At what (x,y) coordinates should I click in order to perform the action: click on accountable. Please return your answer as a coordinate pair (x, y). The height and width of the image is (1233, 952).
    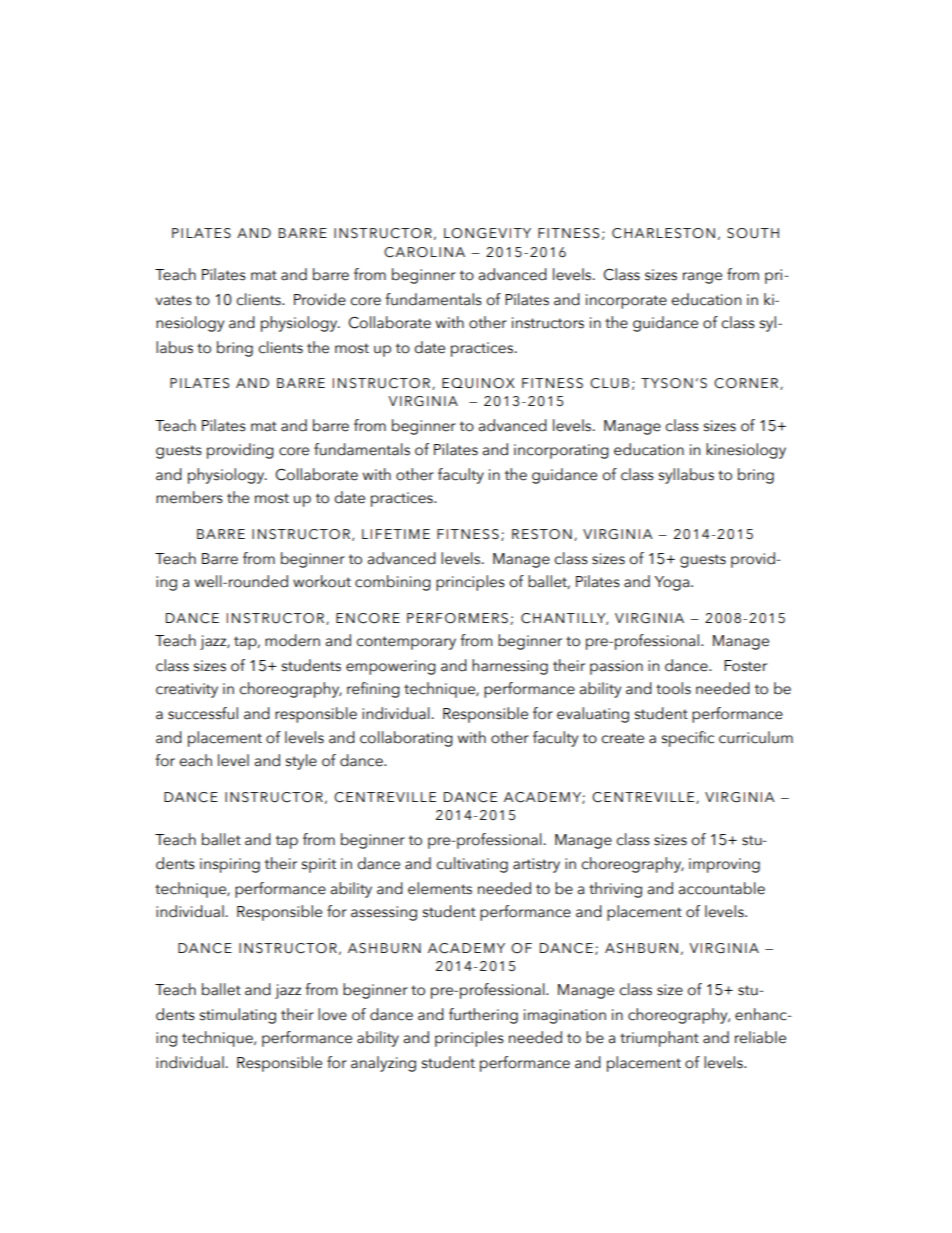
    Looking at the image, I should click on (721, 888).
